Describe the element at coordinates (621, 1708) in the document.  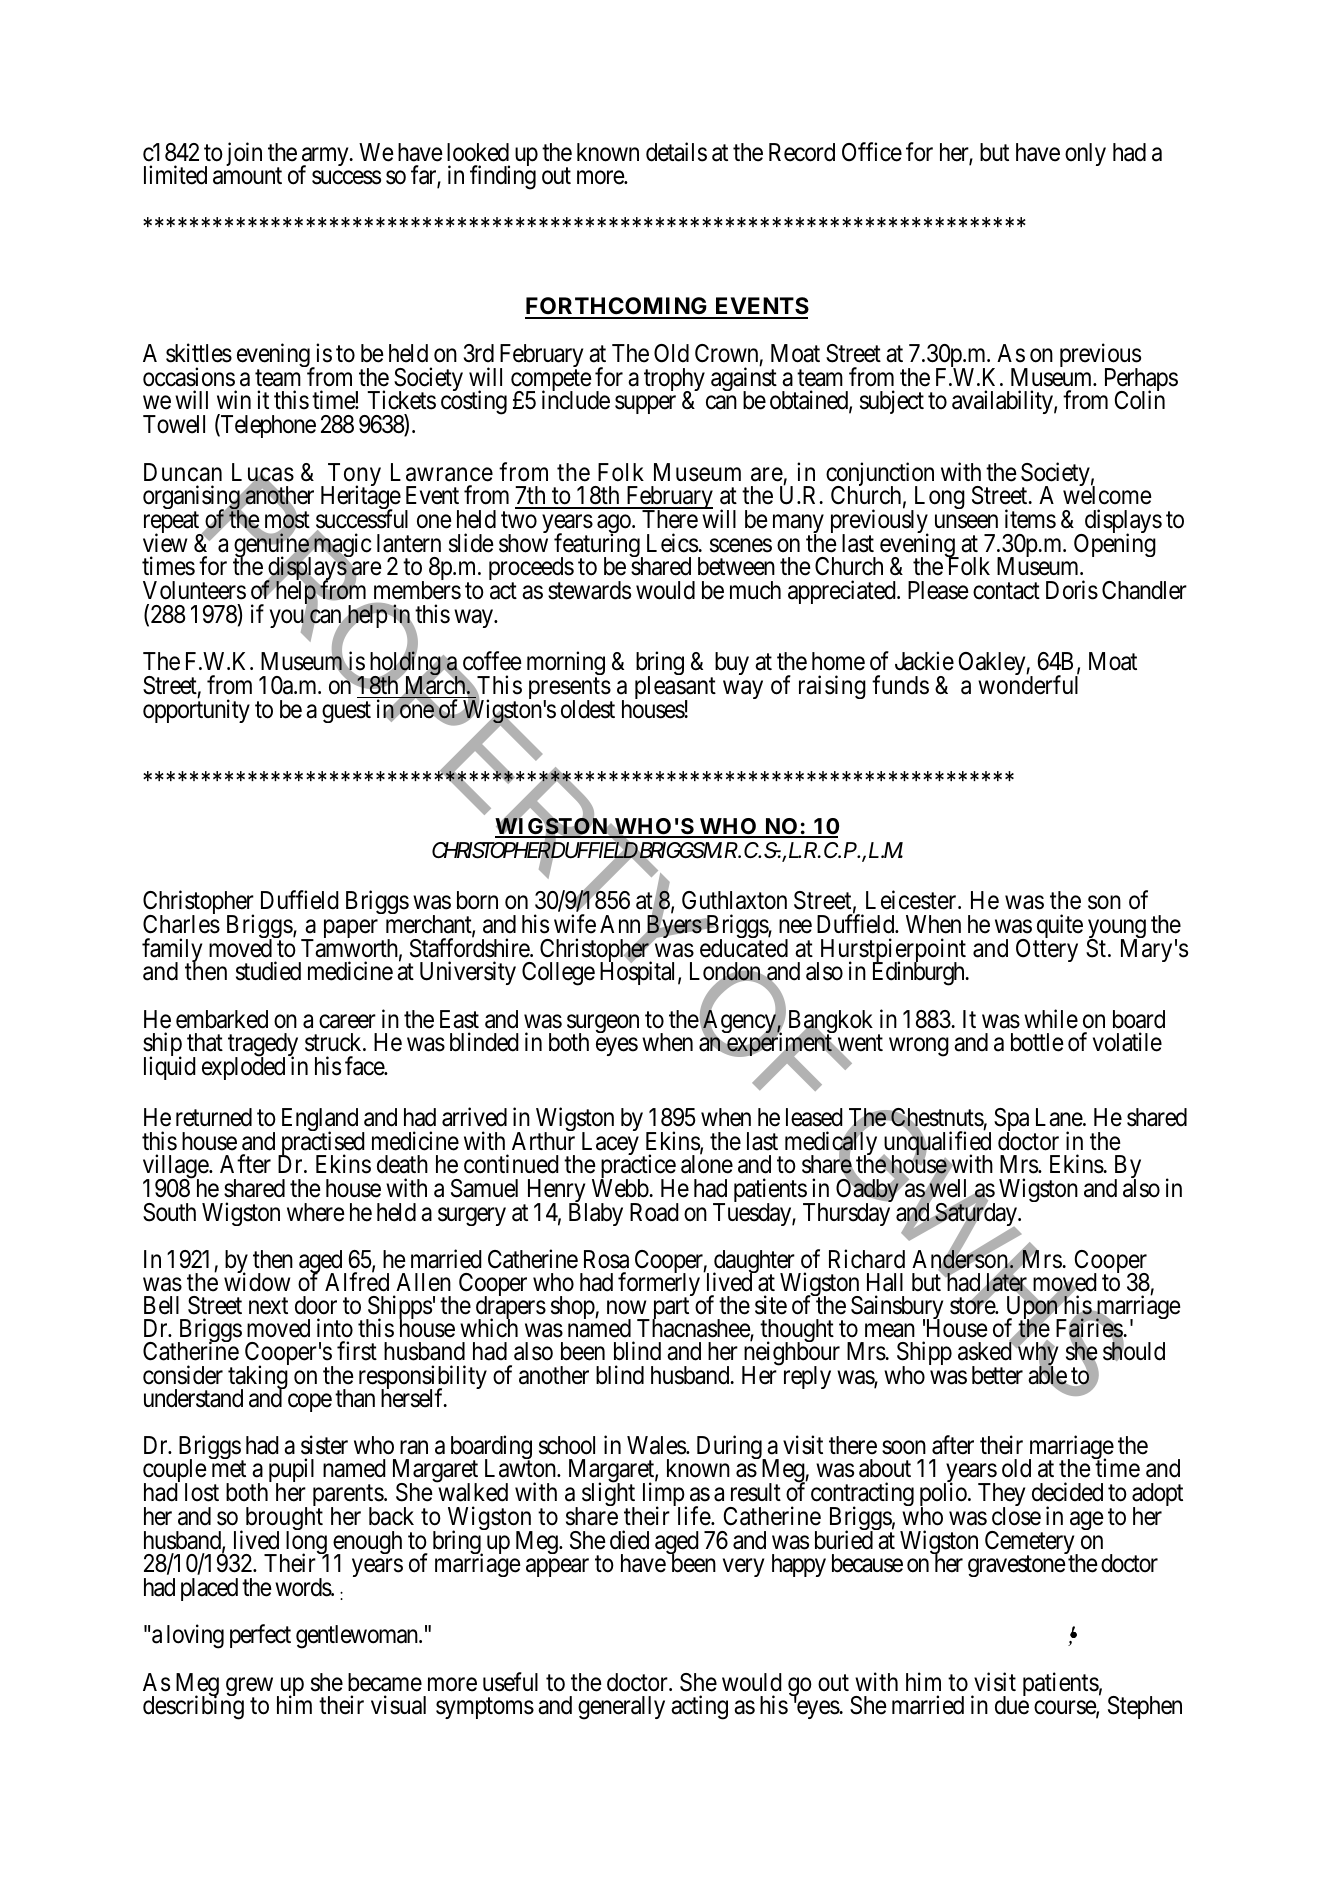
I see `generally` at that location.
